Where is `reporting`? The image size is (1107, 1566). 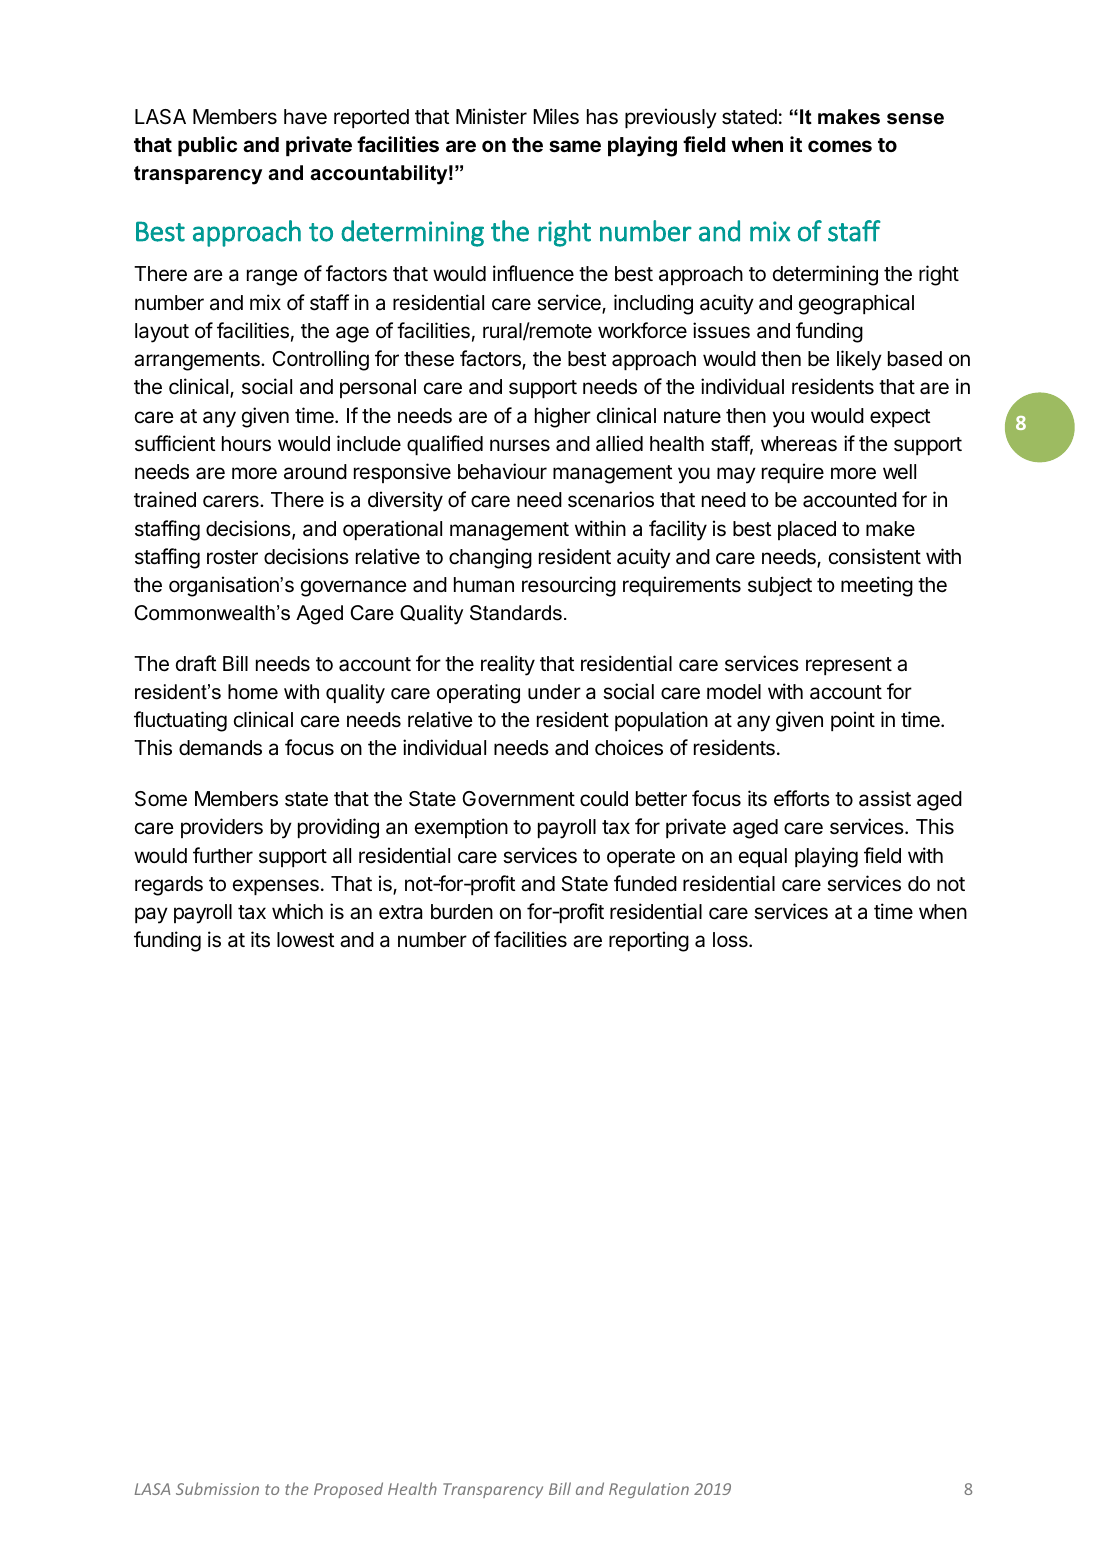 reporting is located at coordinates (649, 941).
